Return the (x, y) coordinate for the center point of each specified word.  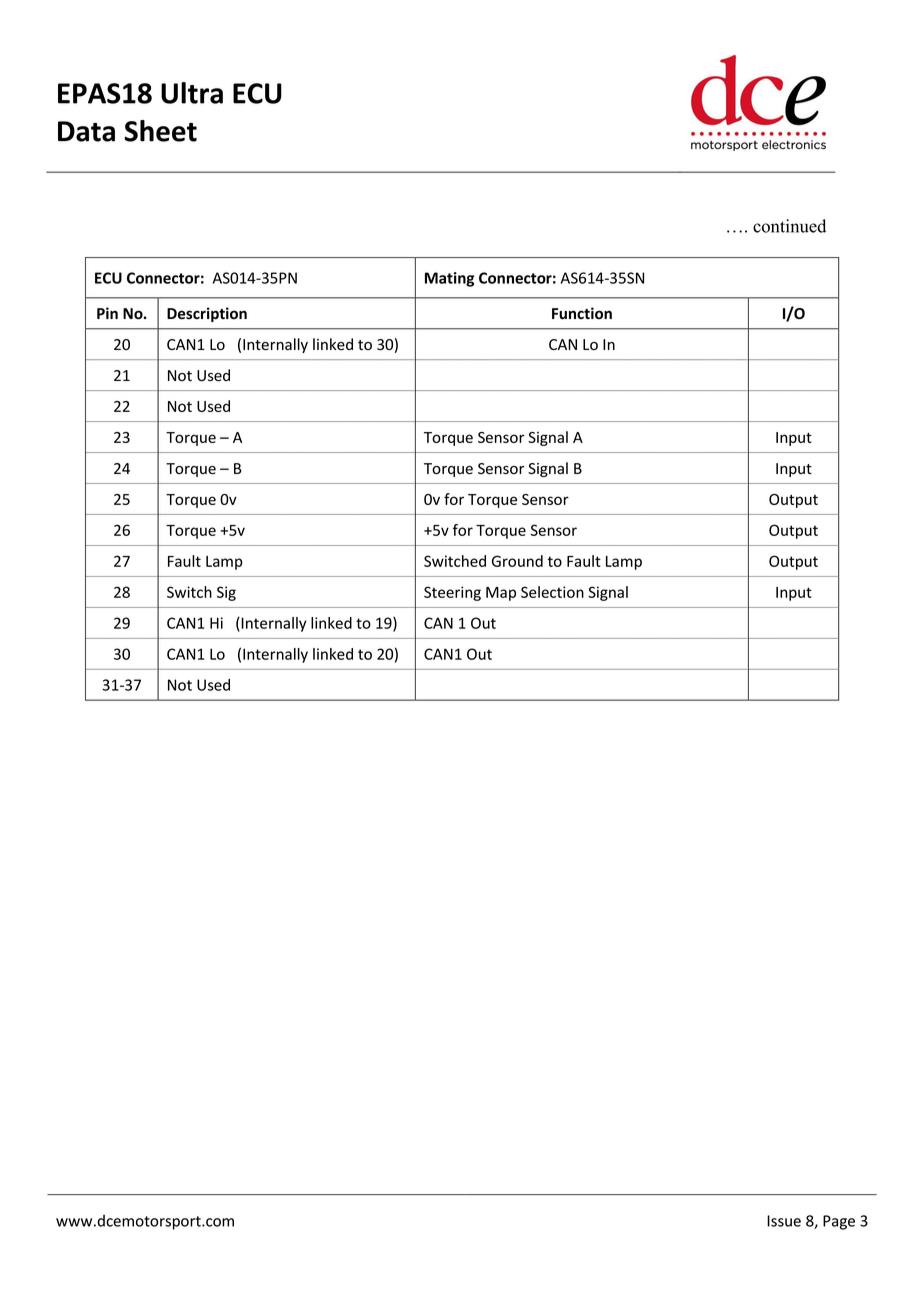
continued (789, 226)
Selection (552, 592)
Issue (784, 1221)
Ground (517, 561)
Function (582, 313)
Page (839, 1222)
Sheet (160, 131)
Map (501, 594)
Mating (449, 279)
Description (207, 314)
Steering (452, 593)
